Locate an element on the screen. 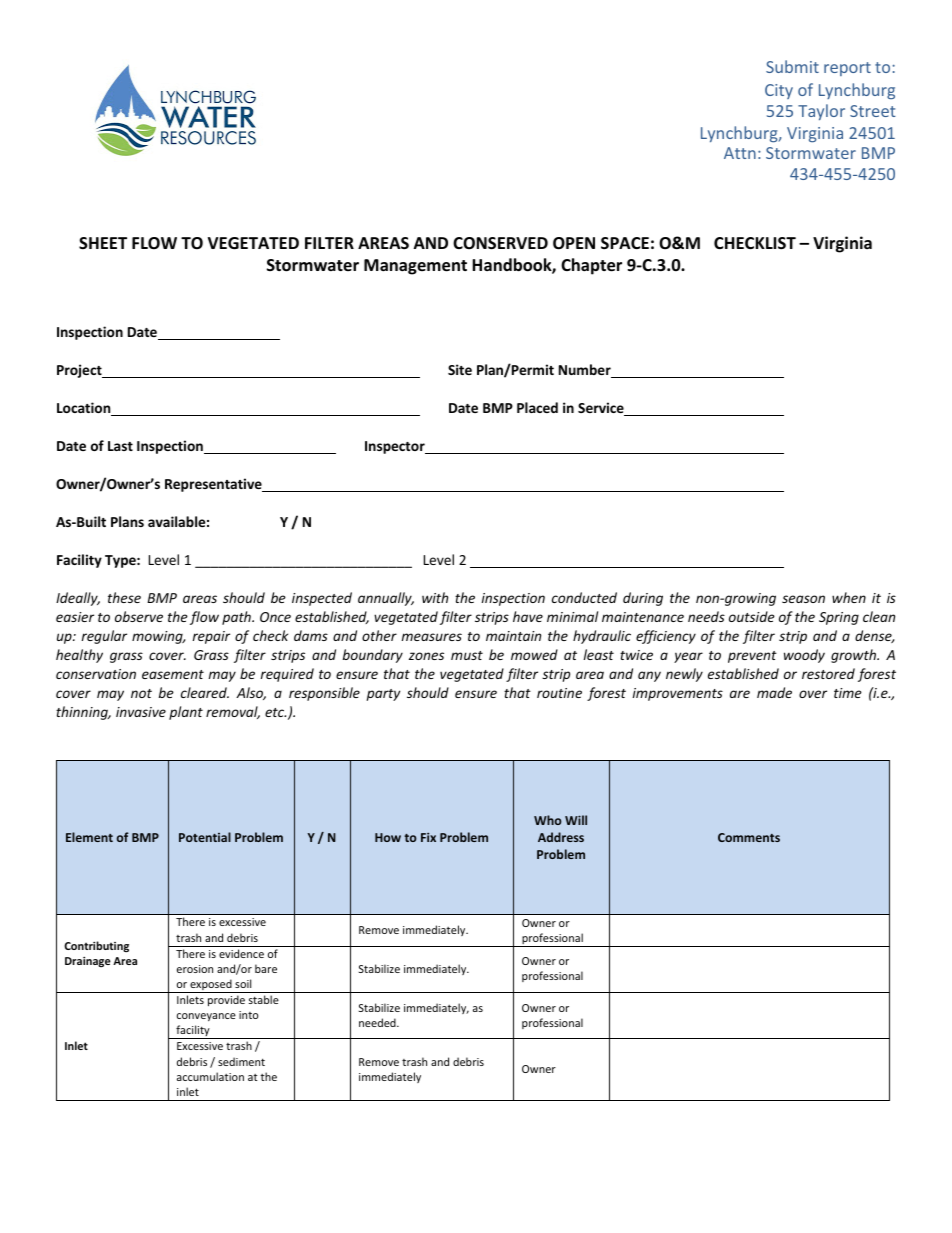 The height and width of the screenshot is (1233, 952). SHEET is located at coordinates (103, 243).
